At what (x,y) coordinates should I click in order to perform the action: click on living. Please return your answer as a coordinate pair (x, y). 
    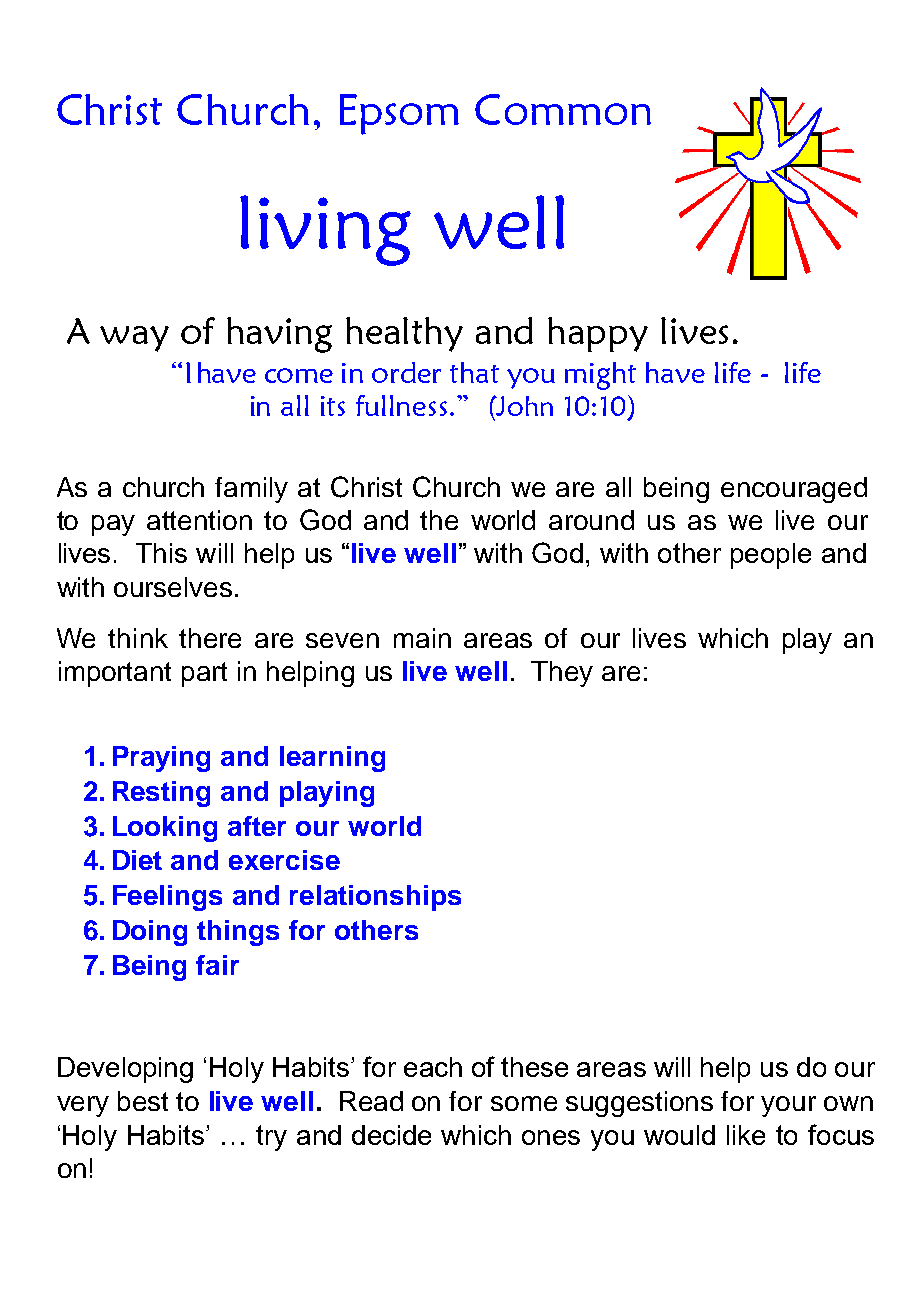
    Looking at the image, I should click on (325, 230).
